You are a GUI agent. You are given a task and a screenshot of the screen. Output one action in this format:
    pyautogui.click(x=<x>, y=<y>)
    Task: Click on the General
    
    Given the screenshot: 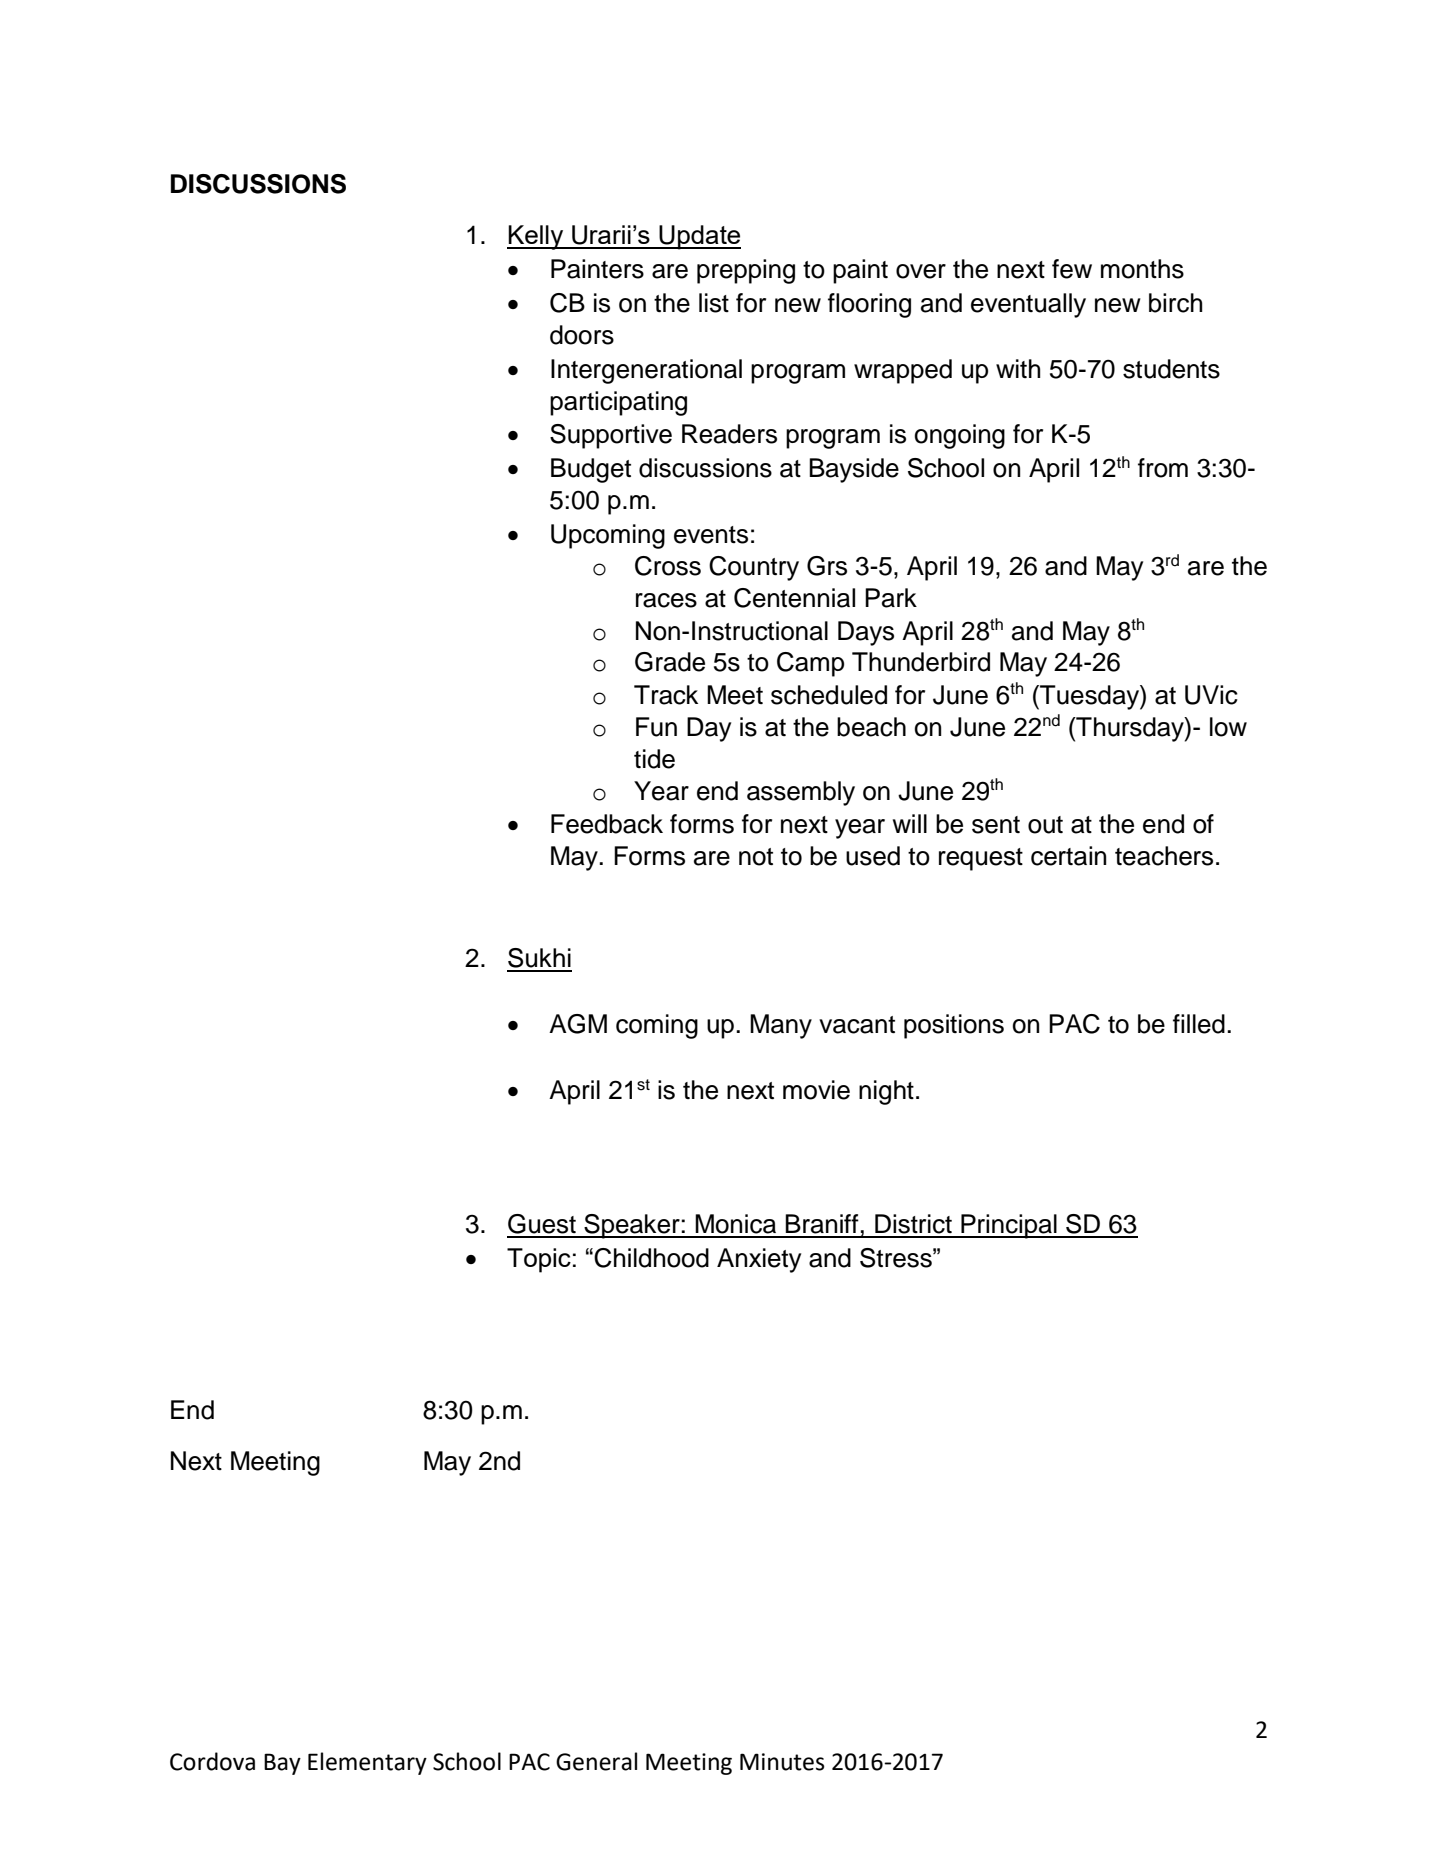 What is the action you would take?
    pyautogui.click(x=596, y=1761)
